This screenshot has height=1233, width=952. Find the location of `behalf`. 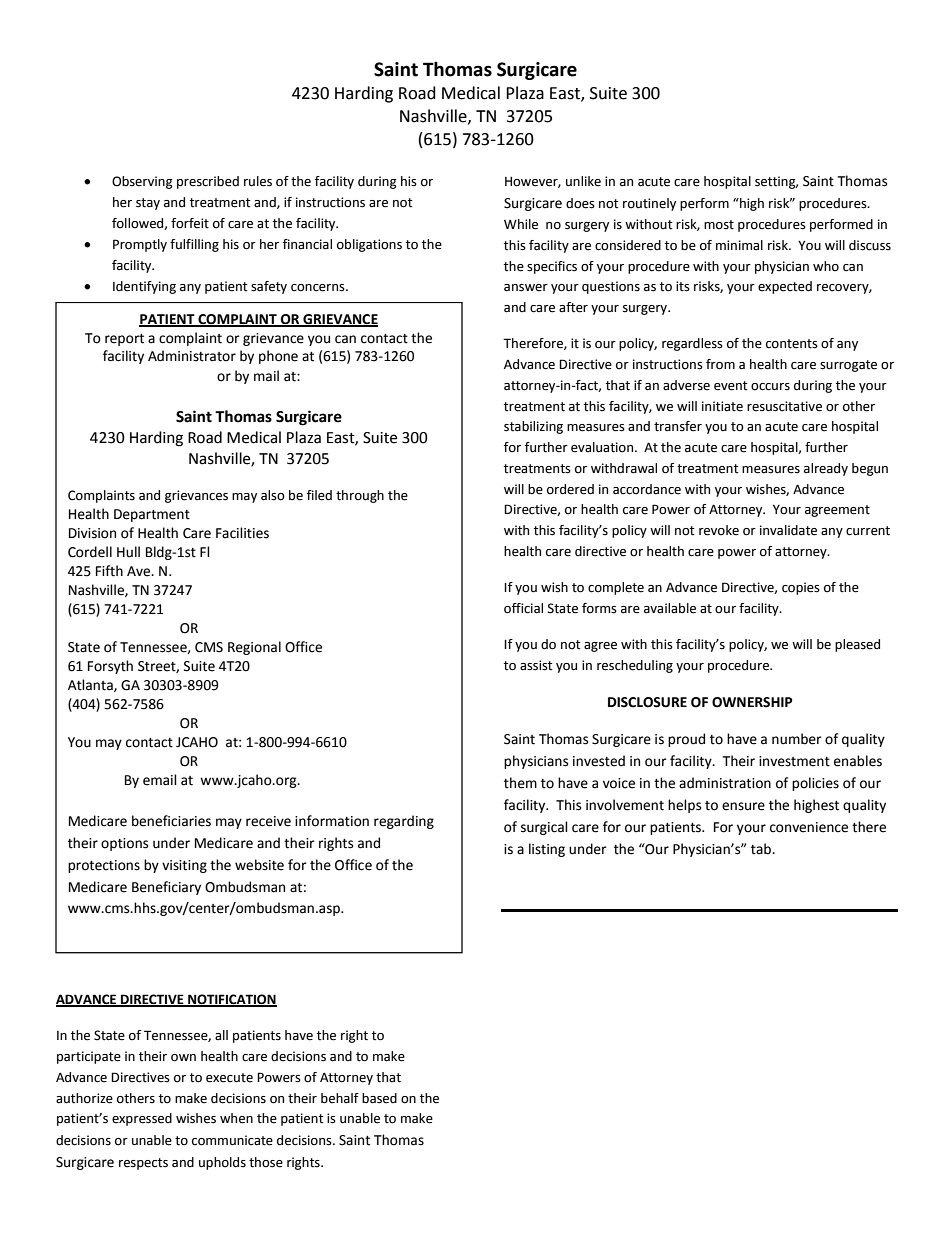

behalf is located at coordinates (340, 1098).
